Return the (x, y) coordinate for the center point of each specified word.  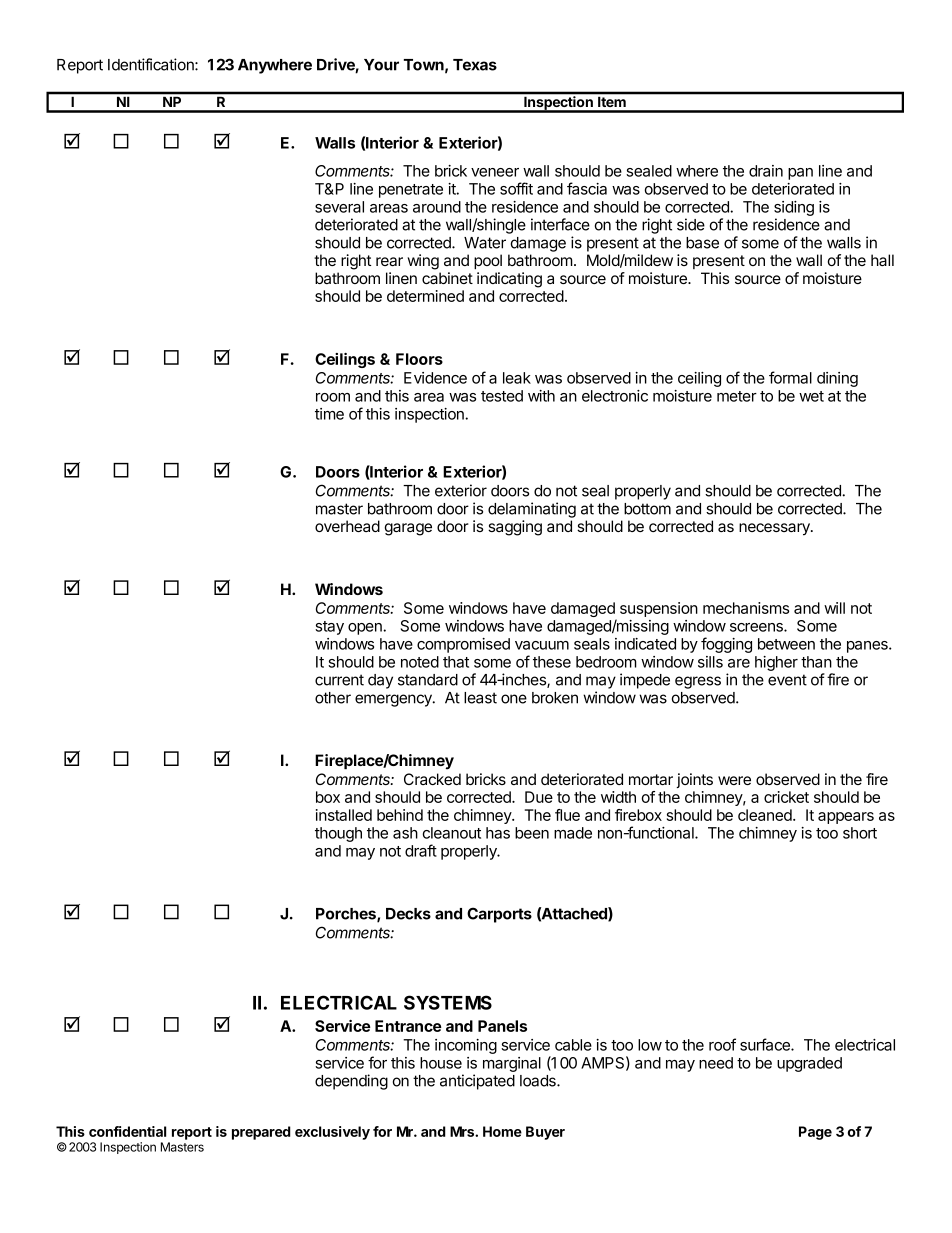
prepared (261, 1133)
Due (539, 797)
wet (811, 396)
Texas (475, 65)
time (329, 414)
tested (502, 396)
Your (381, 65)
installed (344, 815)
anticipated (477, 1082)
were (734, 780)
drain (766, 171)
